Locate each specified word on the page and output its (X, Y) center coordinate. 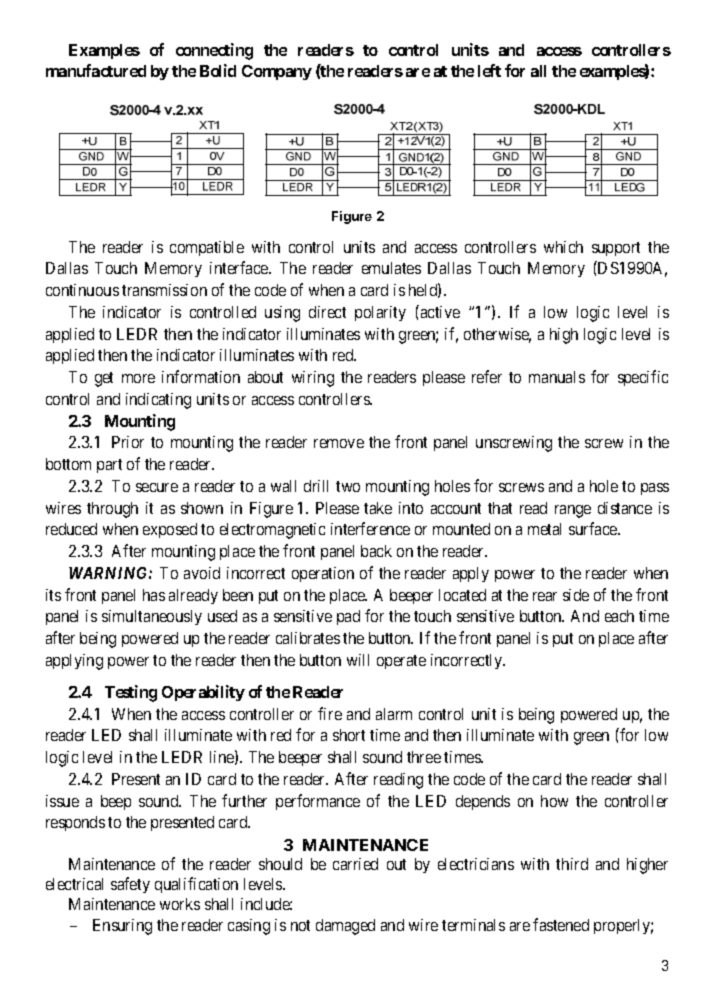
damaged (345, 927)
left (489, 70)
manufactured (96, 70)
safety (130, 885)
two (348, 486)
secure (157, 487)
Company (277, 72)
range (573, 511)
